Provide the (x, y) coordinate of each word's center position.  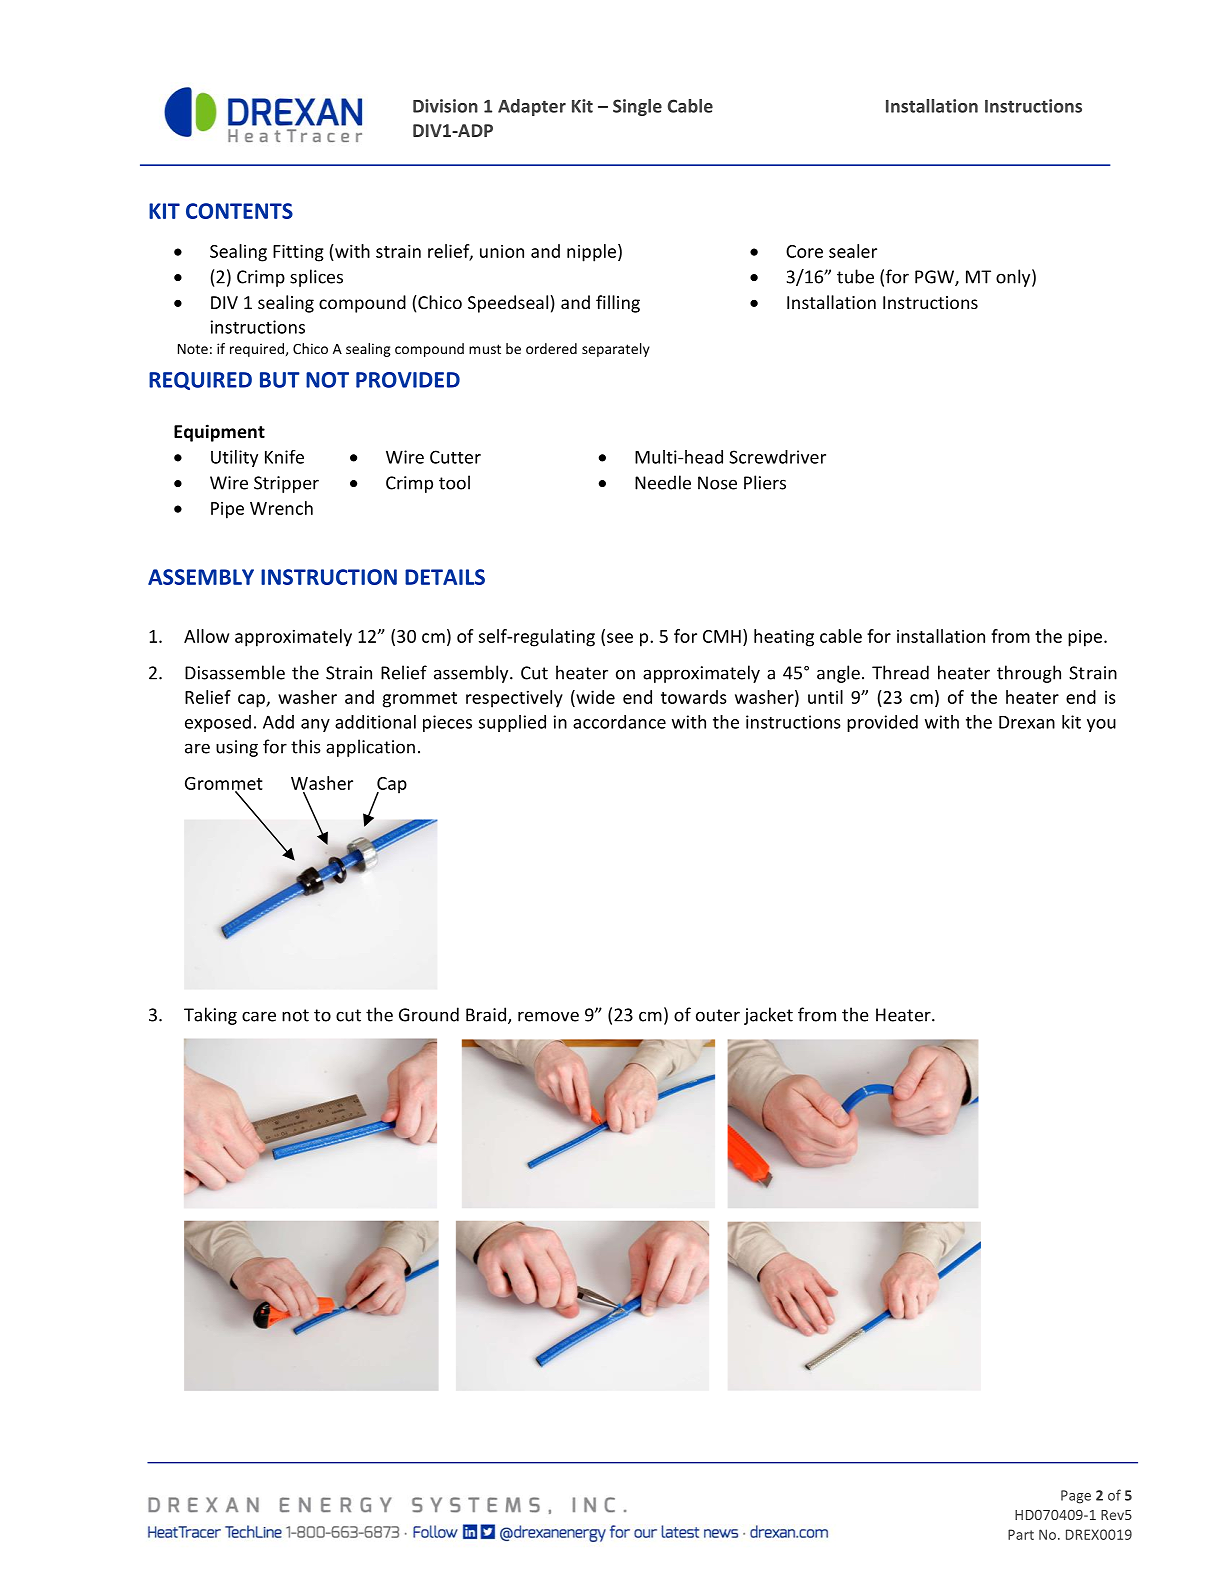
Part (1021, 1534)
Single (637, 107)
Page (1076, 1497)
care (259, 1016)
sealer (853, 251)
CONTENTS (239, 211)
